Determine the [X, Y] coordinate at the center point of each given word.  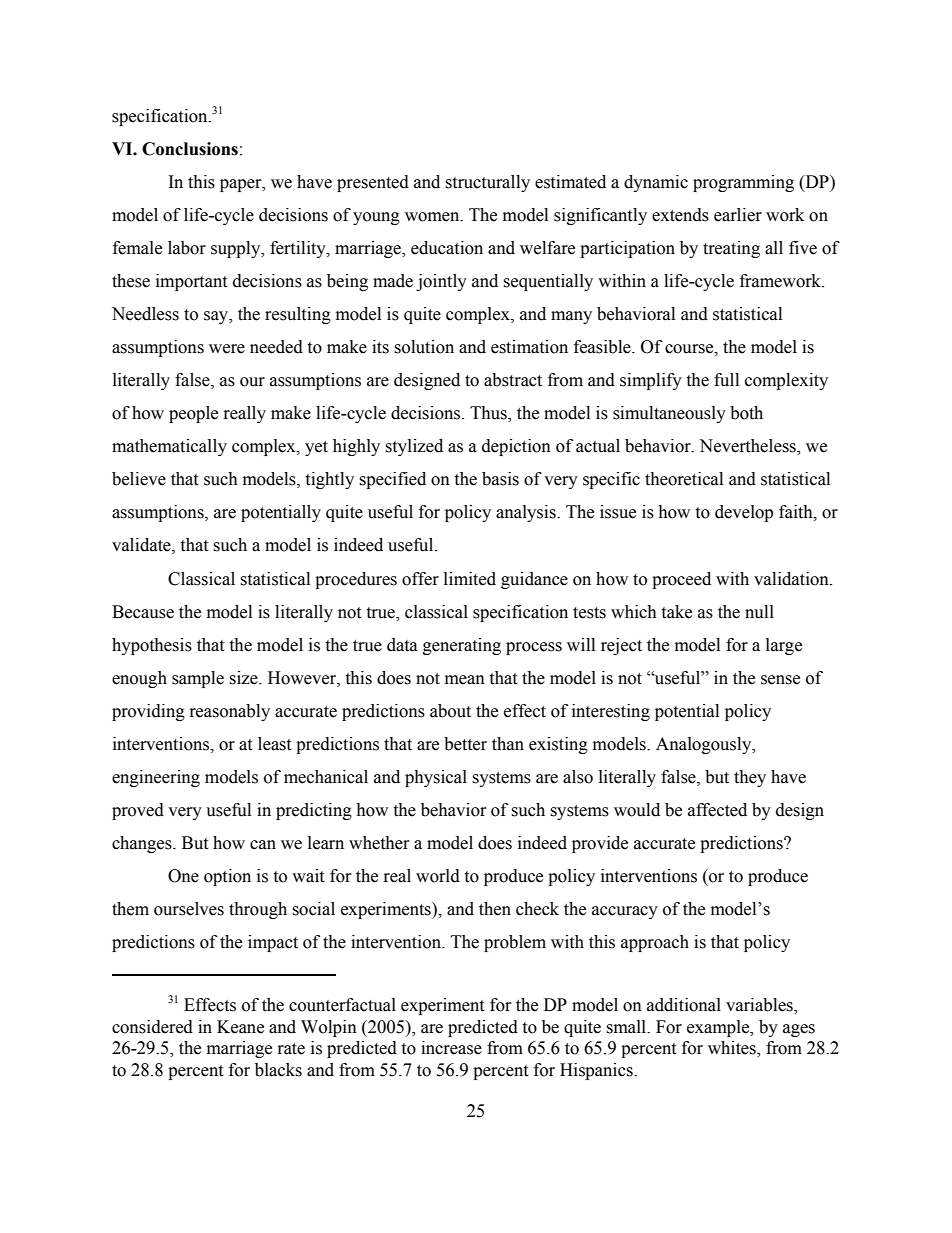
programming [743, 183]
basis [500, 479]
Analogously [705, 745]
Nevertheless [748, 447]
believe [139, 479]
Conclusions [190, 149]
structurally [487, 183]
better [465, 744]
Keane [240, 1027]
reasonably [230, 712]
